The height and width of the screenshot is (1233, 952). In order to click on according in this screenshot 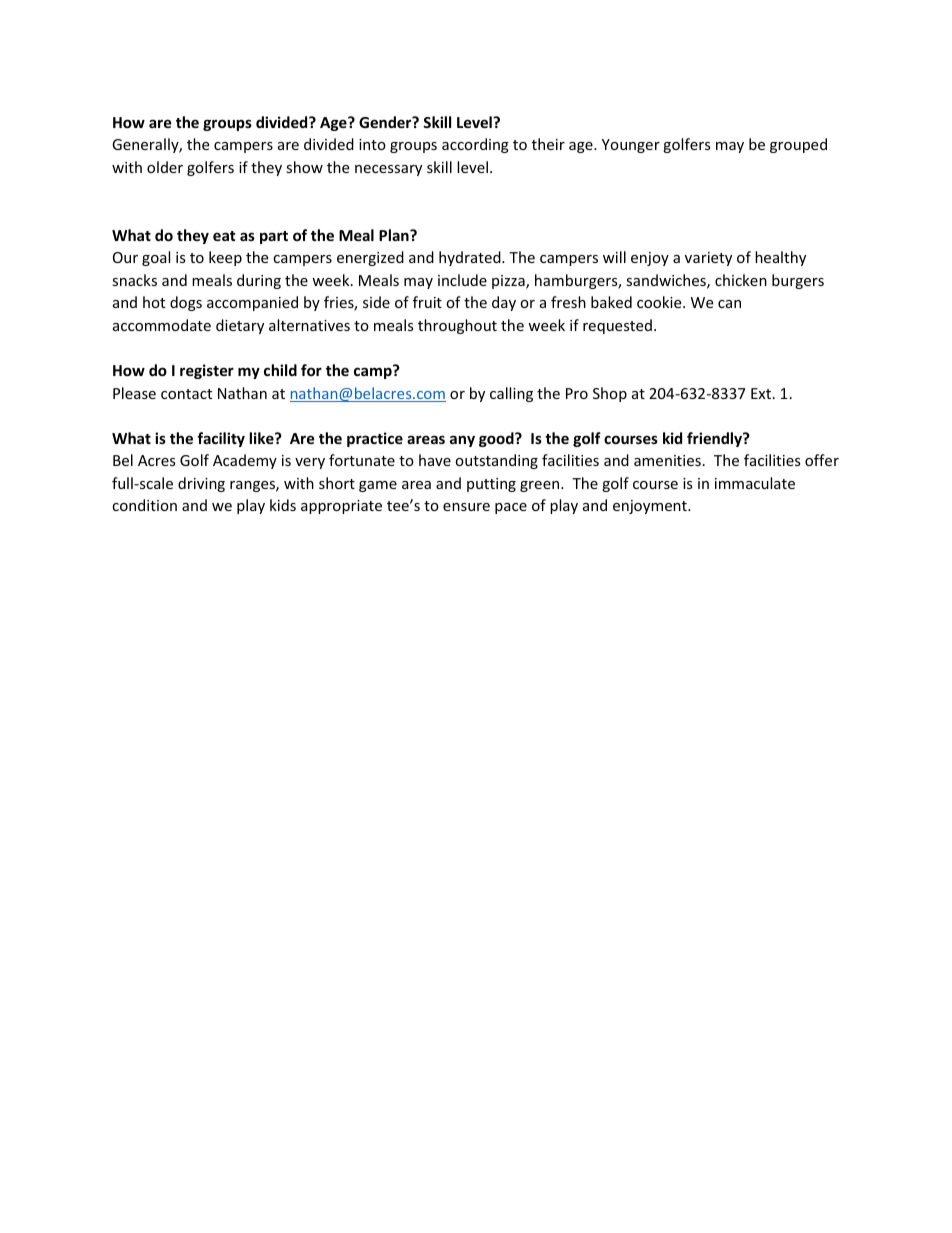, I will do `click(475, 145)`.
